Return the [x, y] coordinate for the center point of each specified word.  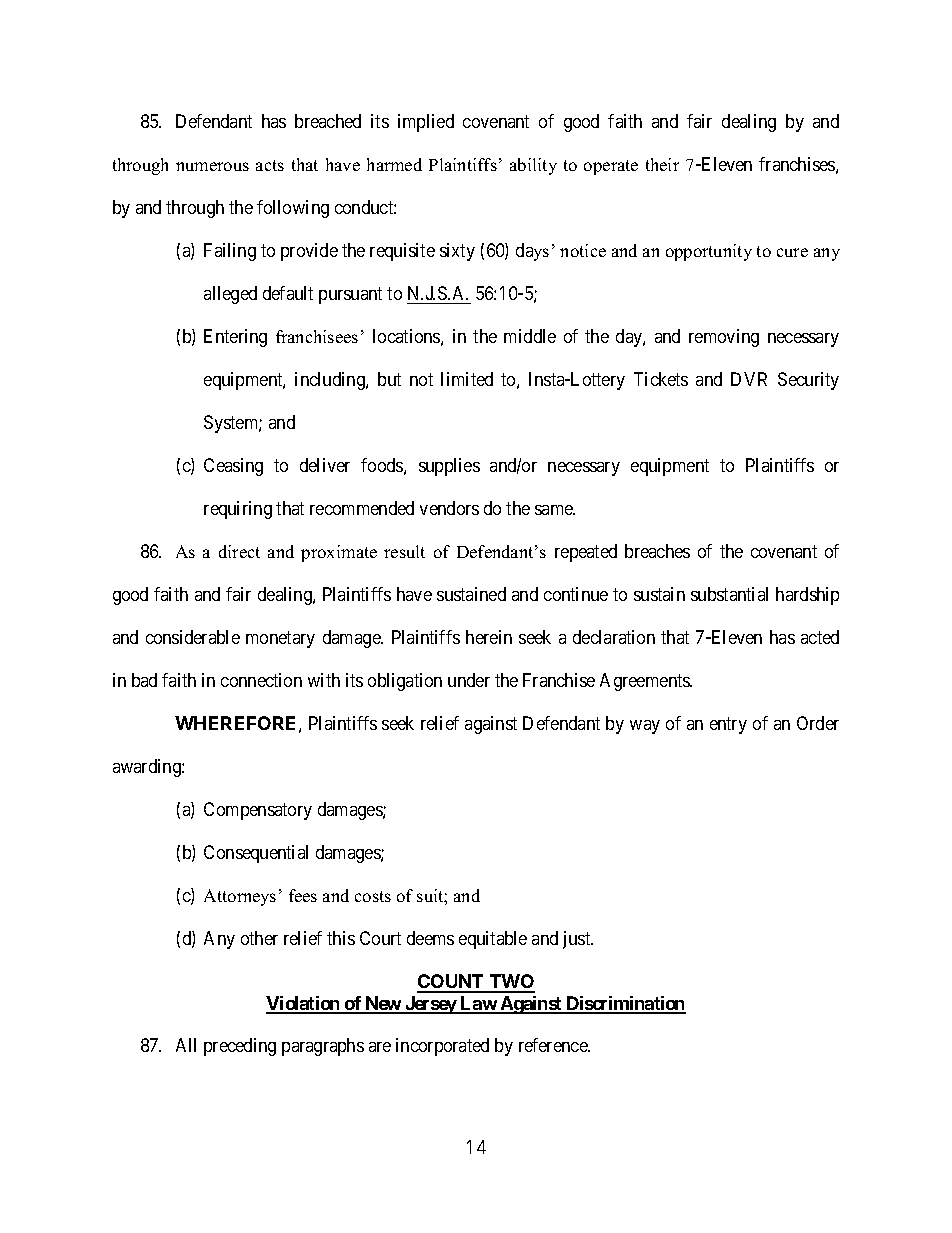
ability [533, 166]
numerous [212, 166]
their [662, 164]
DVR [749, 379]
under [469, 680]
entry [728, 725]
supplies [449, 467]
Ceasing [233, 467]
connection [261, 680]
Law [478, 1004]
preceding [240, 1047]
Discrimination [625, 1004]
